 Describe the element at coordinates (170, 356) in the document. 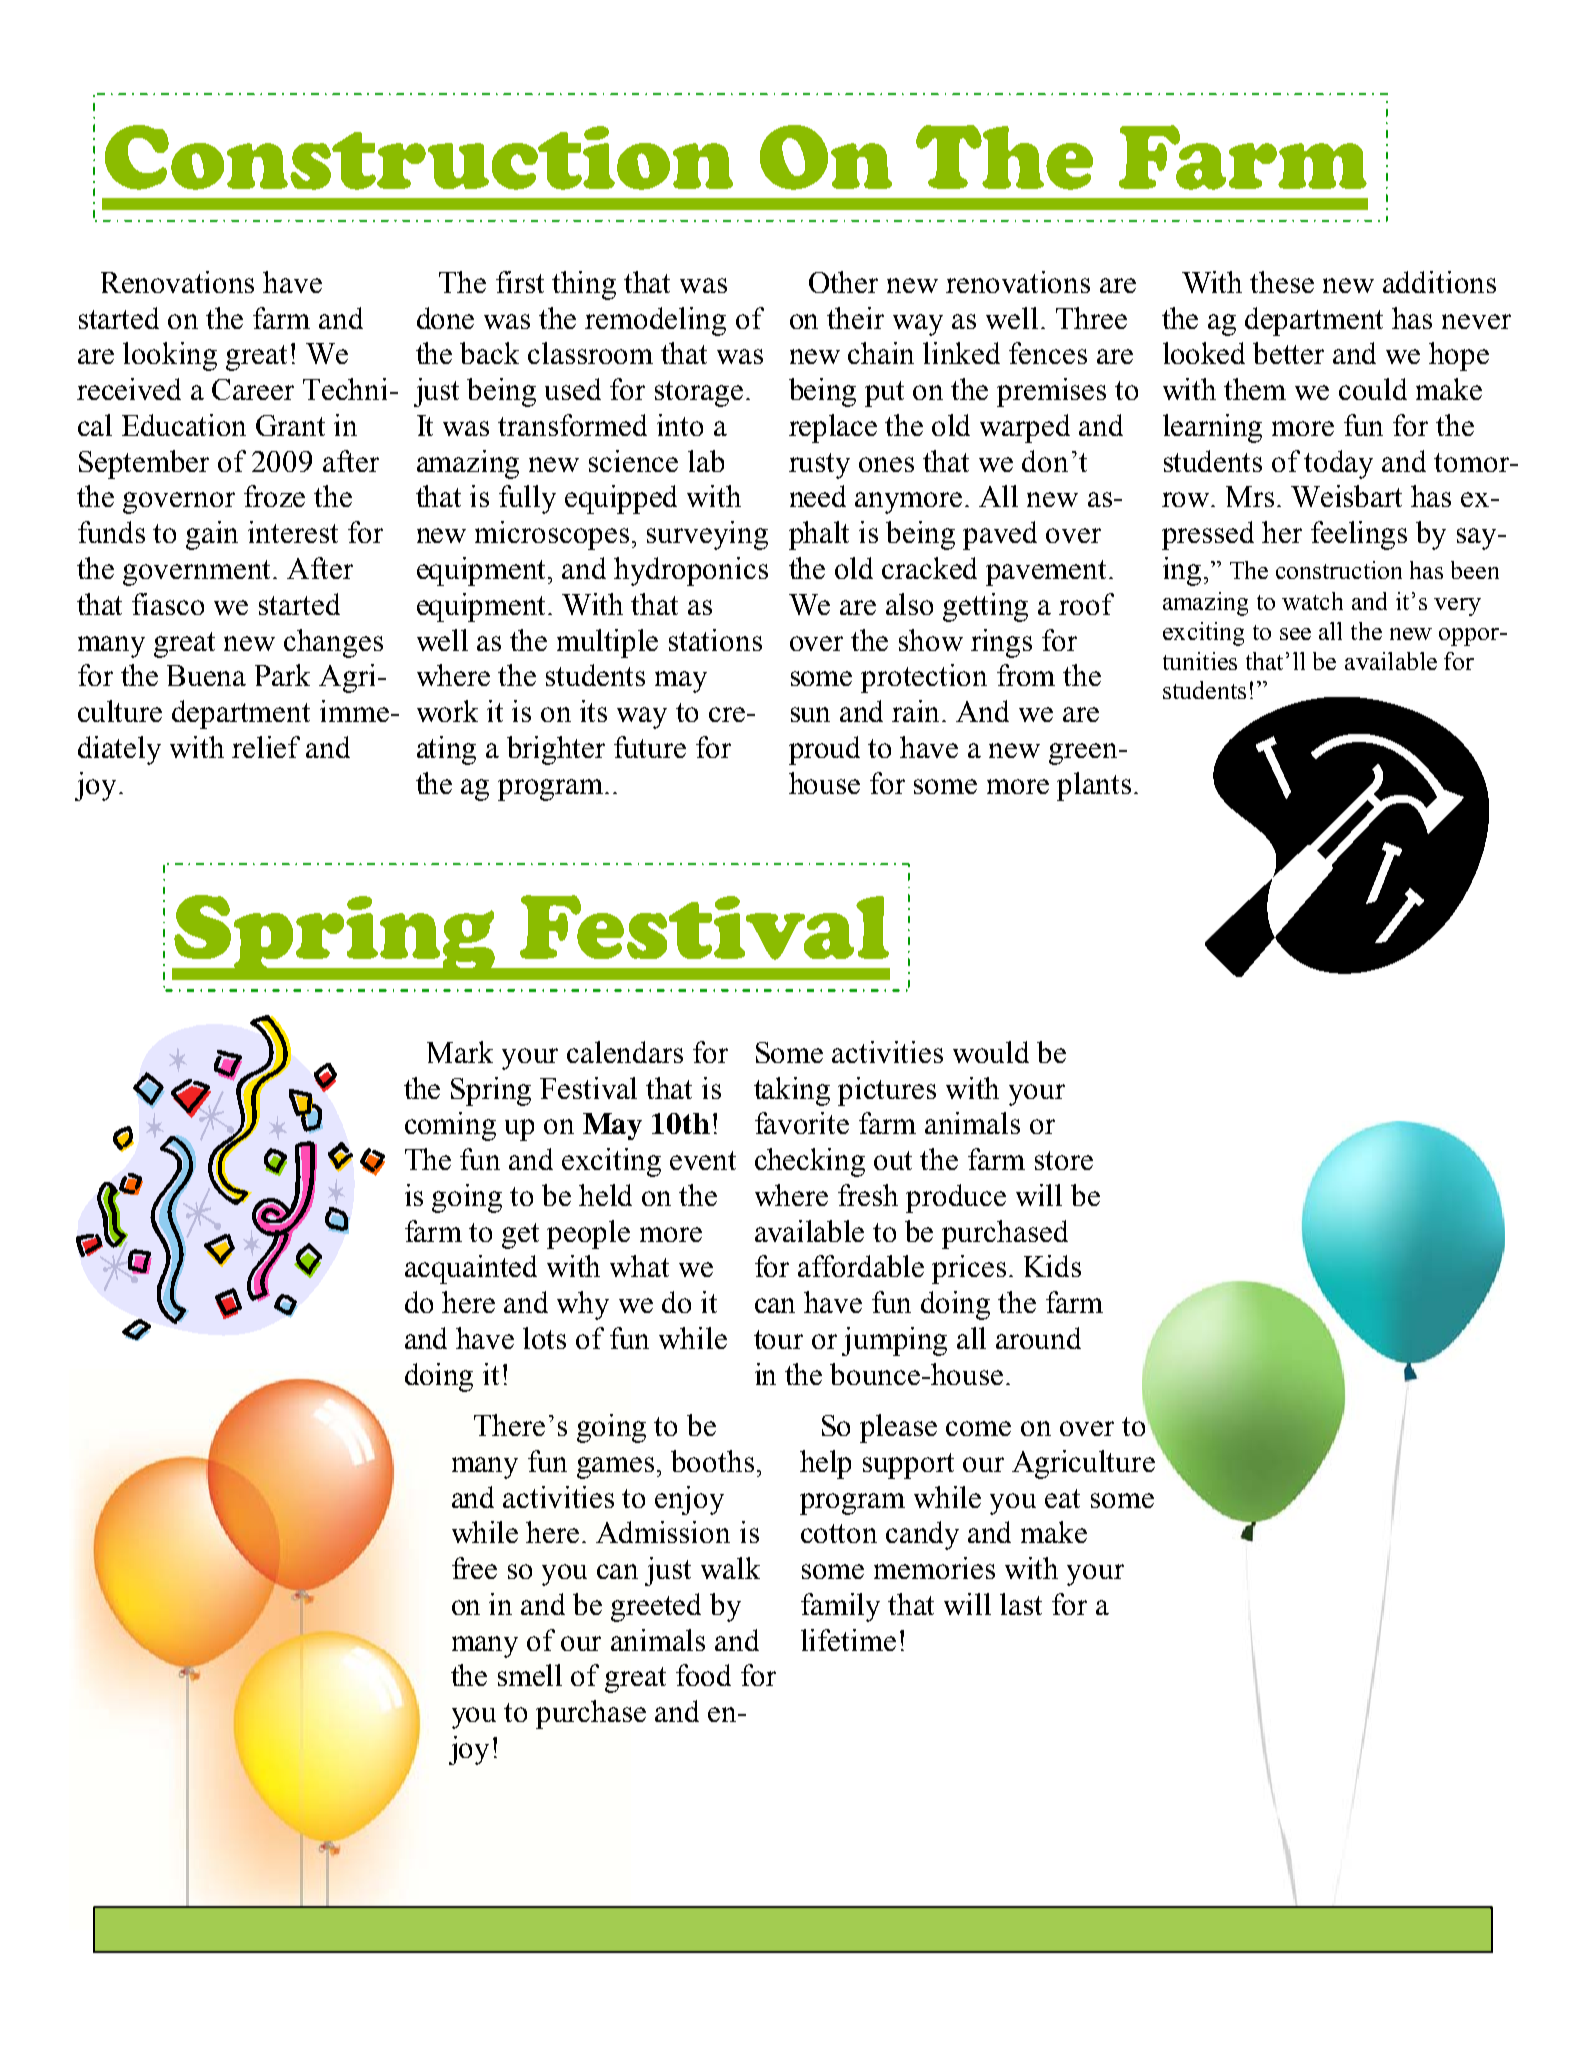

I see `looking` at that location.
